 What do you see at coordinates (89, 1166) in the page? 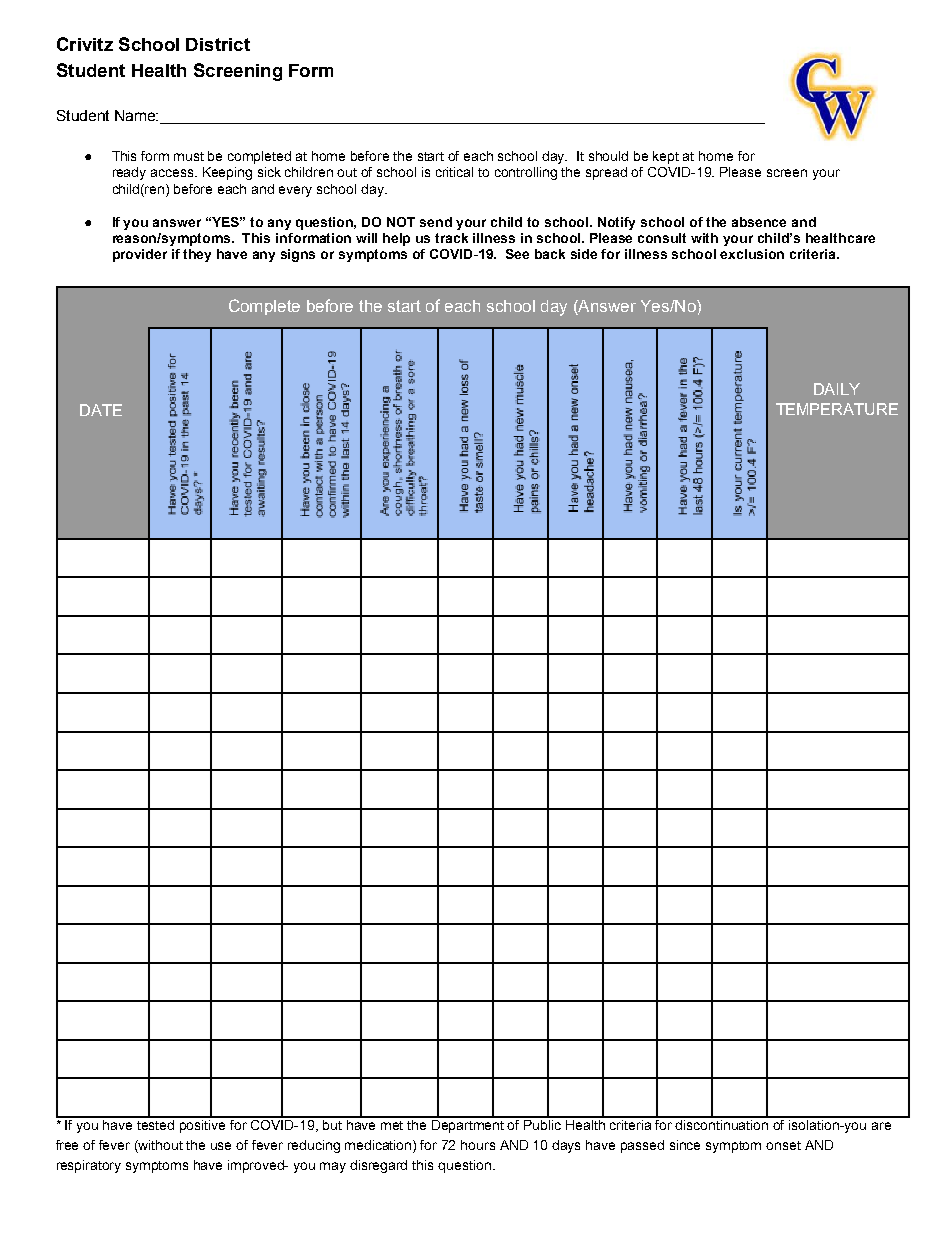
I see `respiratory` at bounding box center [89, 1166].
